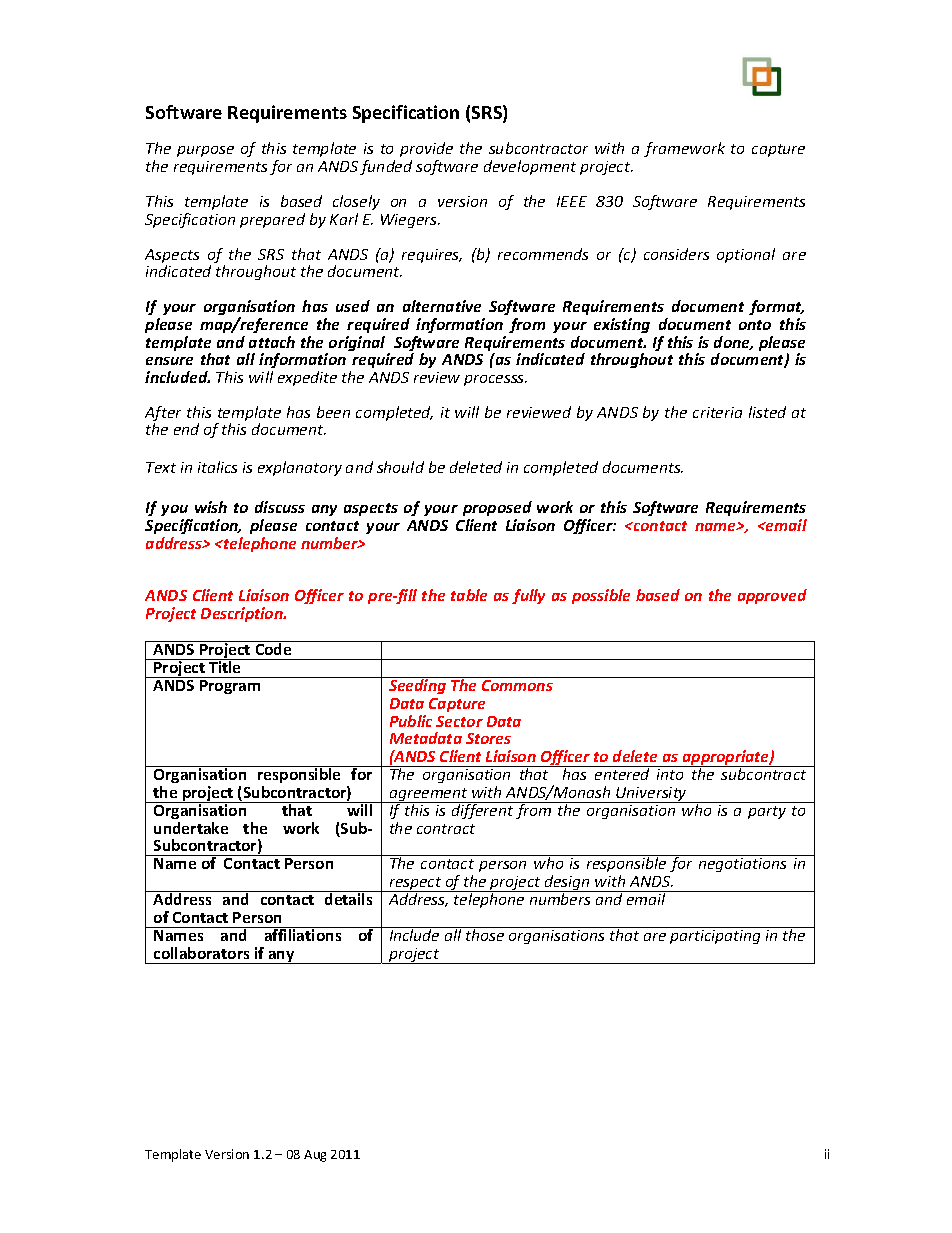  What do you see at coordinates (205, 151) in the page?
I see `purpose` at bounding box center [205, 151].
